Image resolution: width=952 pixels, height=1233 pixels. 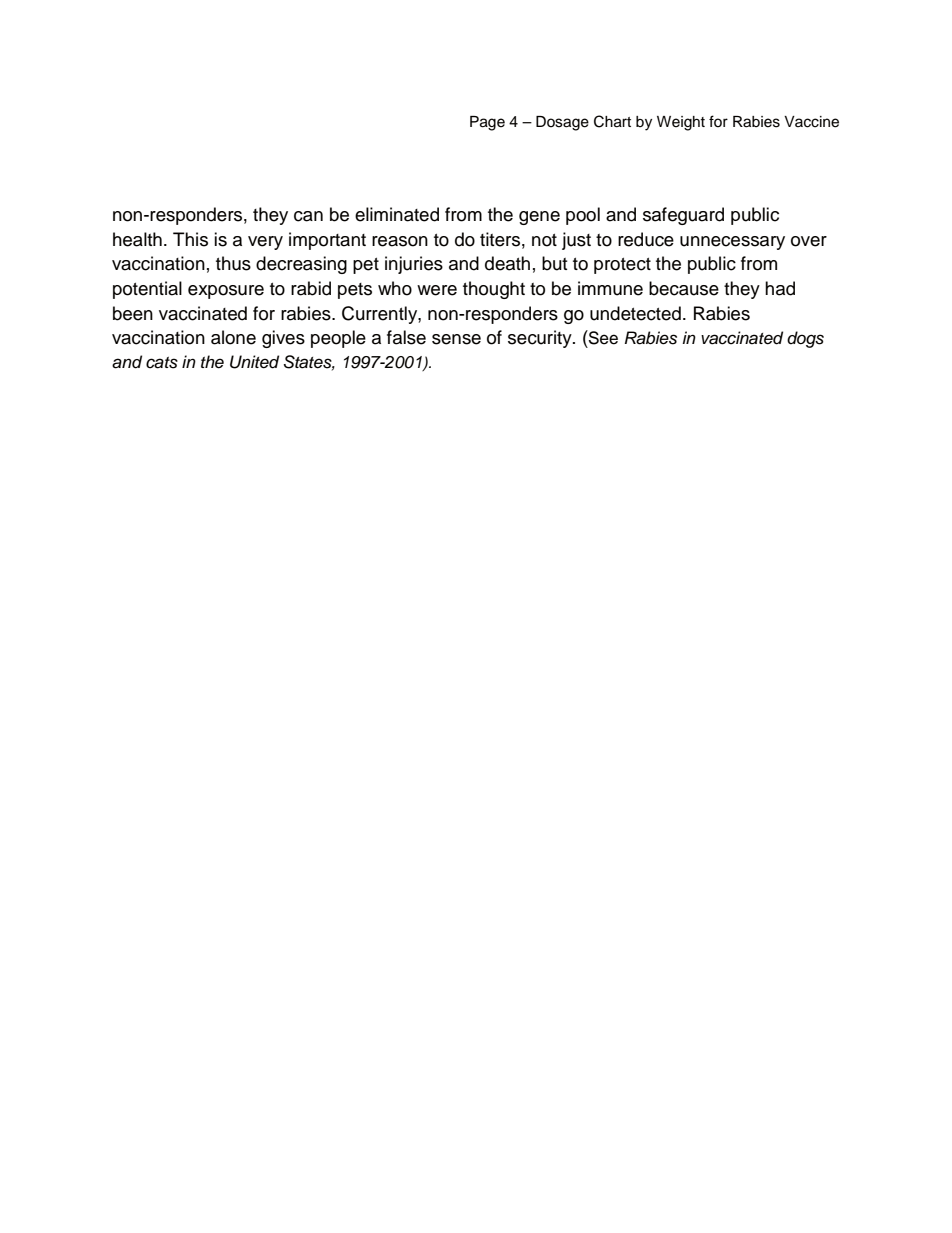 I want to click on reason, so click(x=400, y=241).
